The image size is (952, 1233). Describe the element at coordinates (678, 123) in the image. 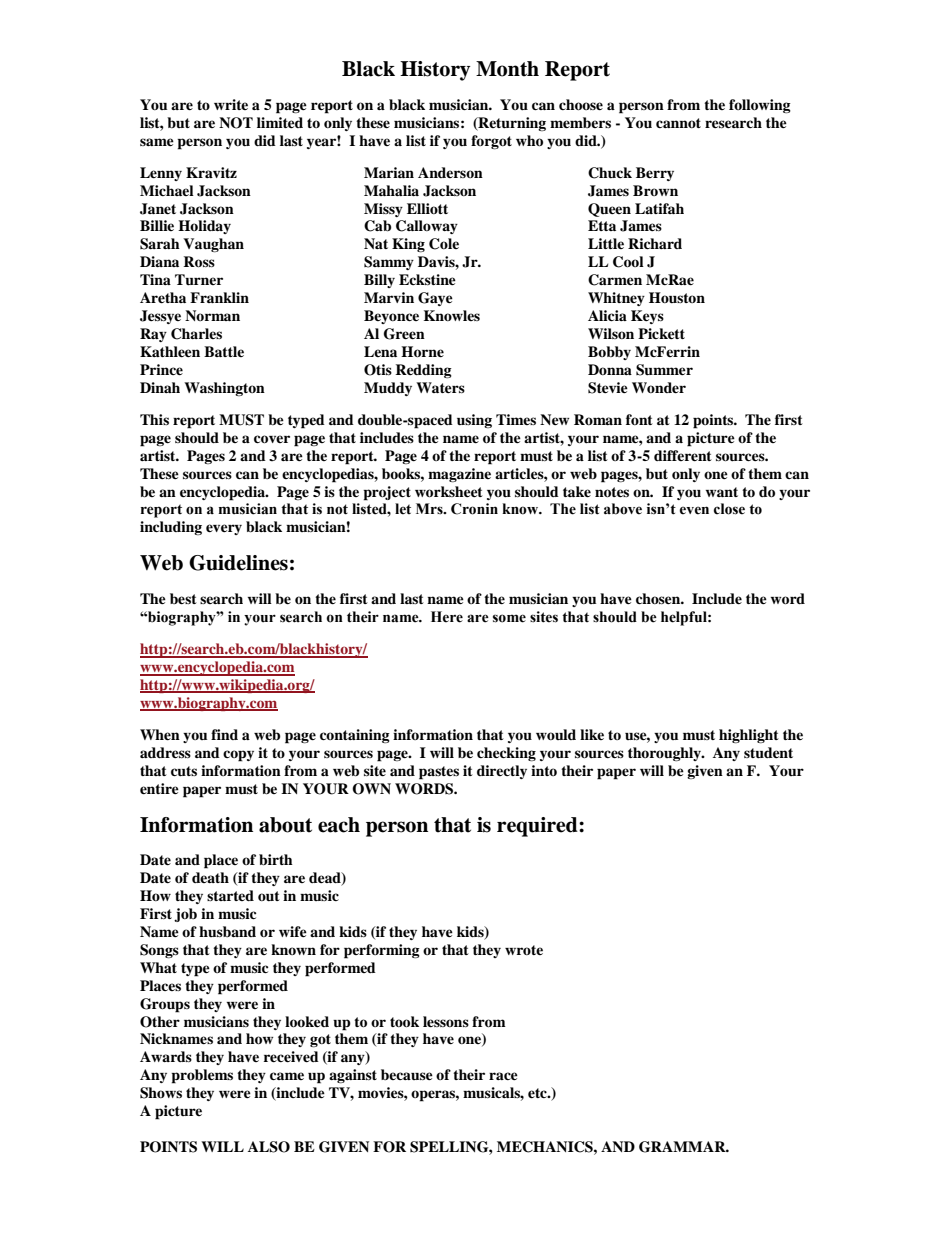

I see `cannot` at that location.
